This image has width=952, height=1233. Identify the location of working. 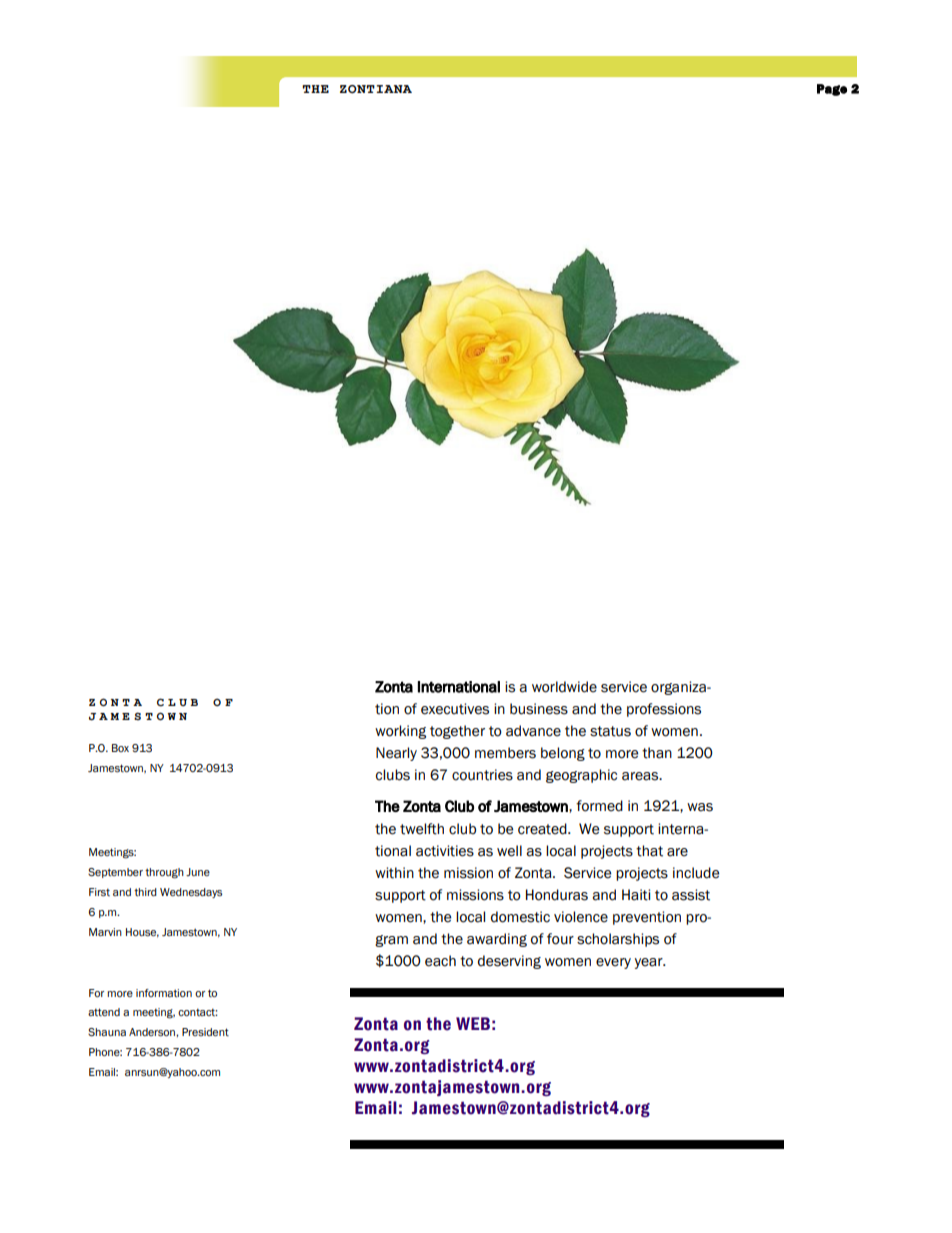
(400, 732).
